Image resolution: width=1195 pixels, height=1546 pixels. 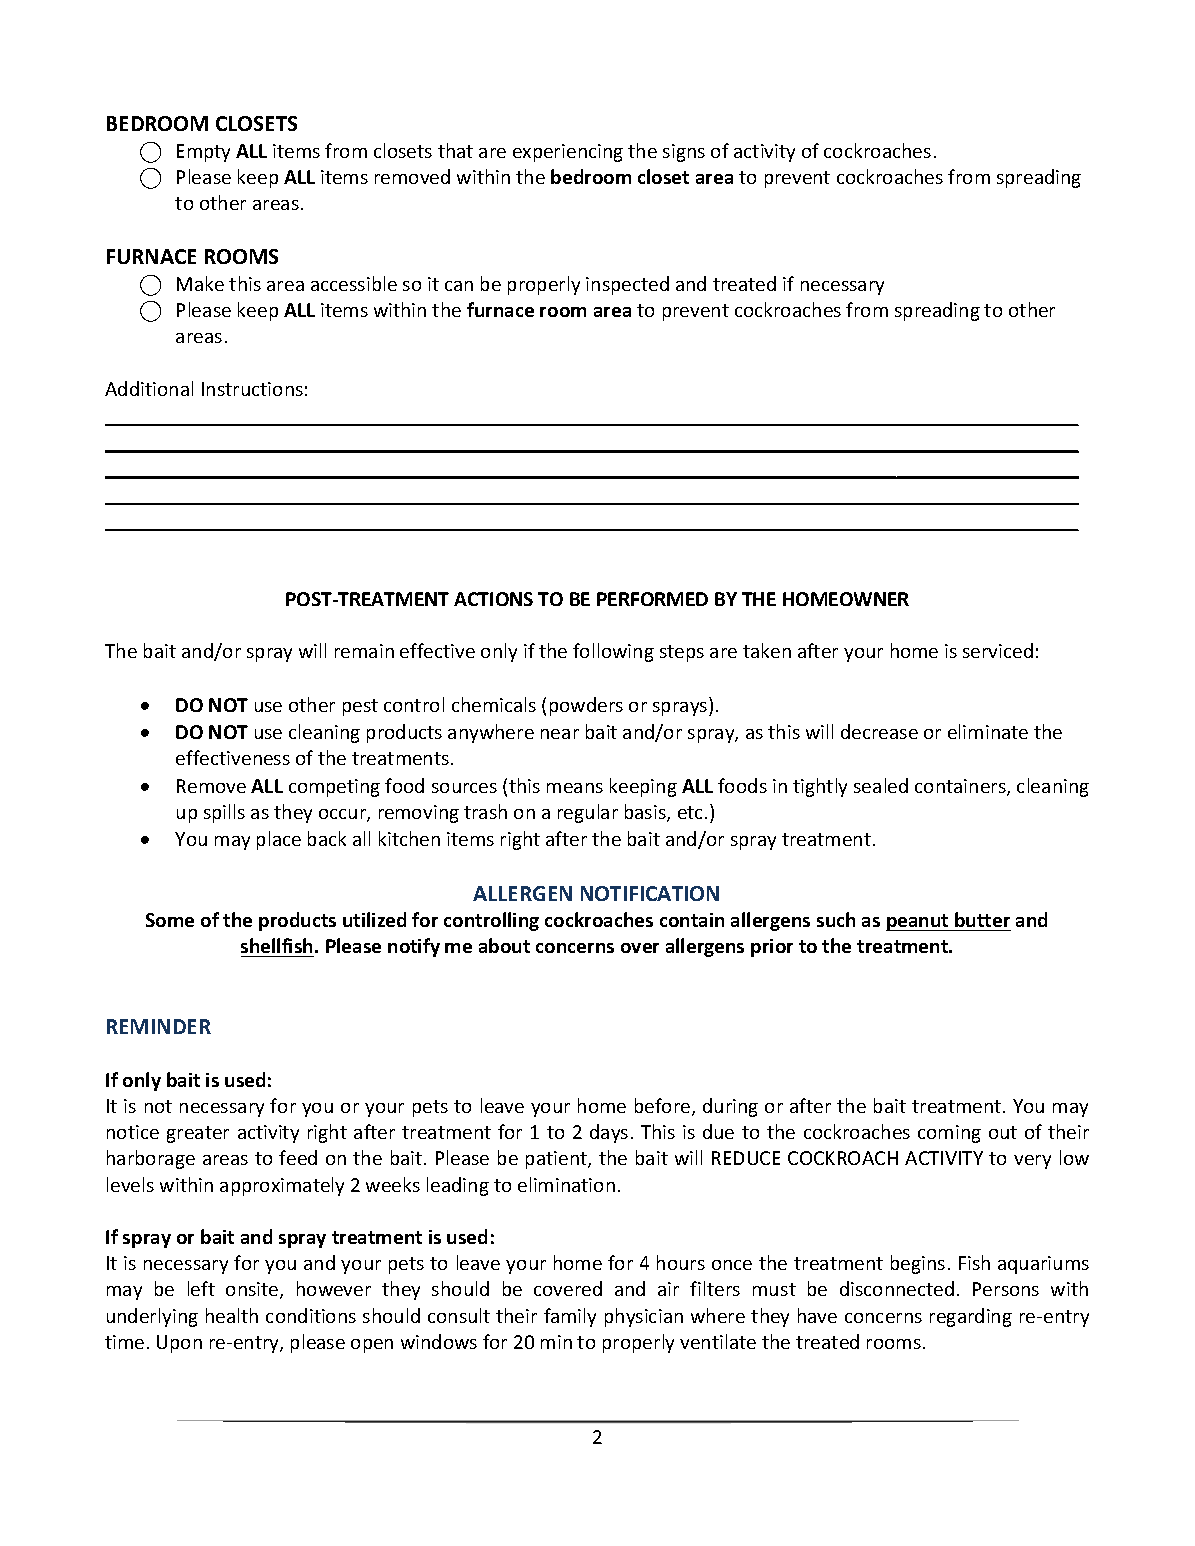 What do you see at coordinates (203, 153) in the image?
I see `Empty` at bounding box center [203, 153].
